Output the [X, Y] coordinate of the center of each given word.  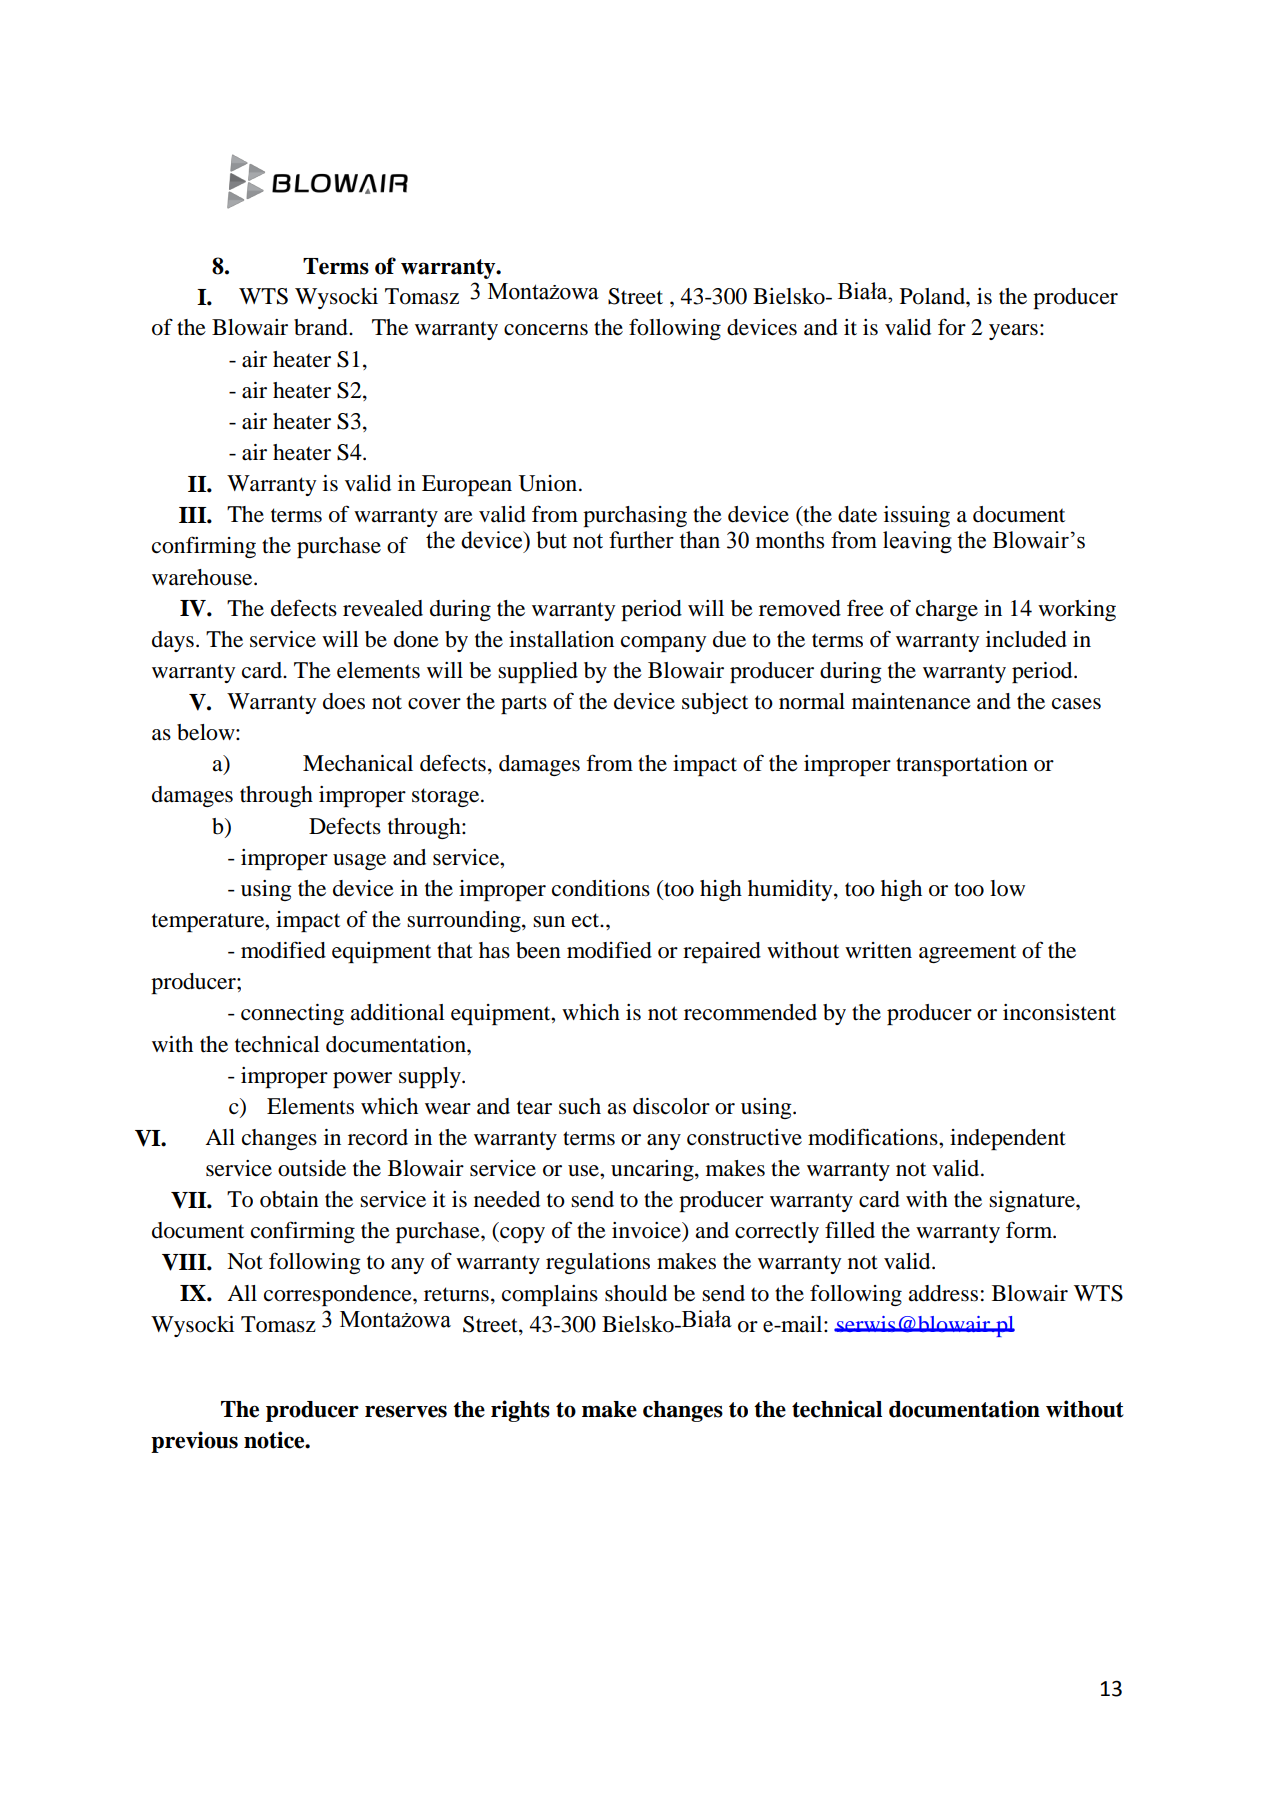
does [344, 701]
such [580, 1106]
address [943, 1293]
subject [715, 703]
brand [322, 327]
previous [194, 1442]
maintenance [911, 701]
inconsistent [1059, 1012]
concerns [546, 330]
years [1013, 332]
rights [520, 1411]
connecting [292, 1014]
